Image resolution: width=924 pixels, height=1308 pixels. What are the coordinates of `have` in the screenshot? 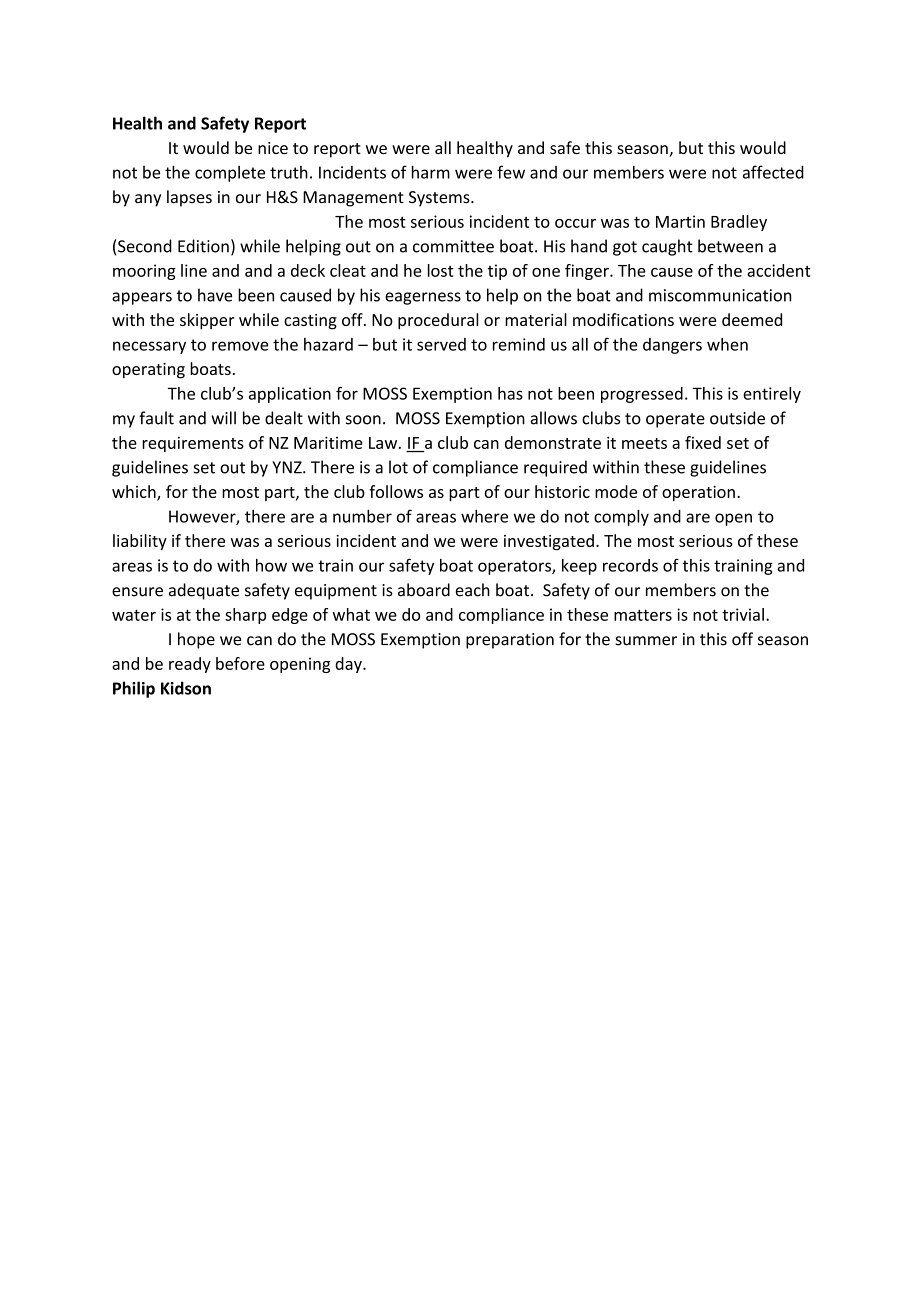 It's located at (215, 295).
